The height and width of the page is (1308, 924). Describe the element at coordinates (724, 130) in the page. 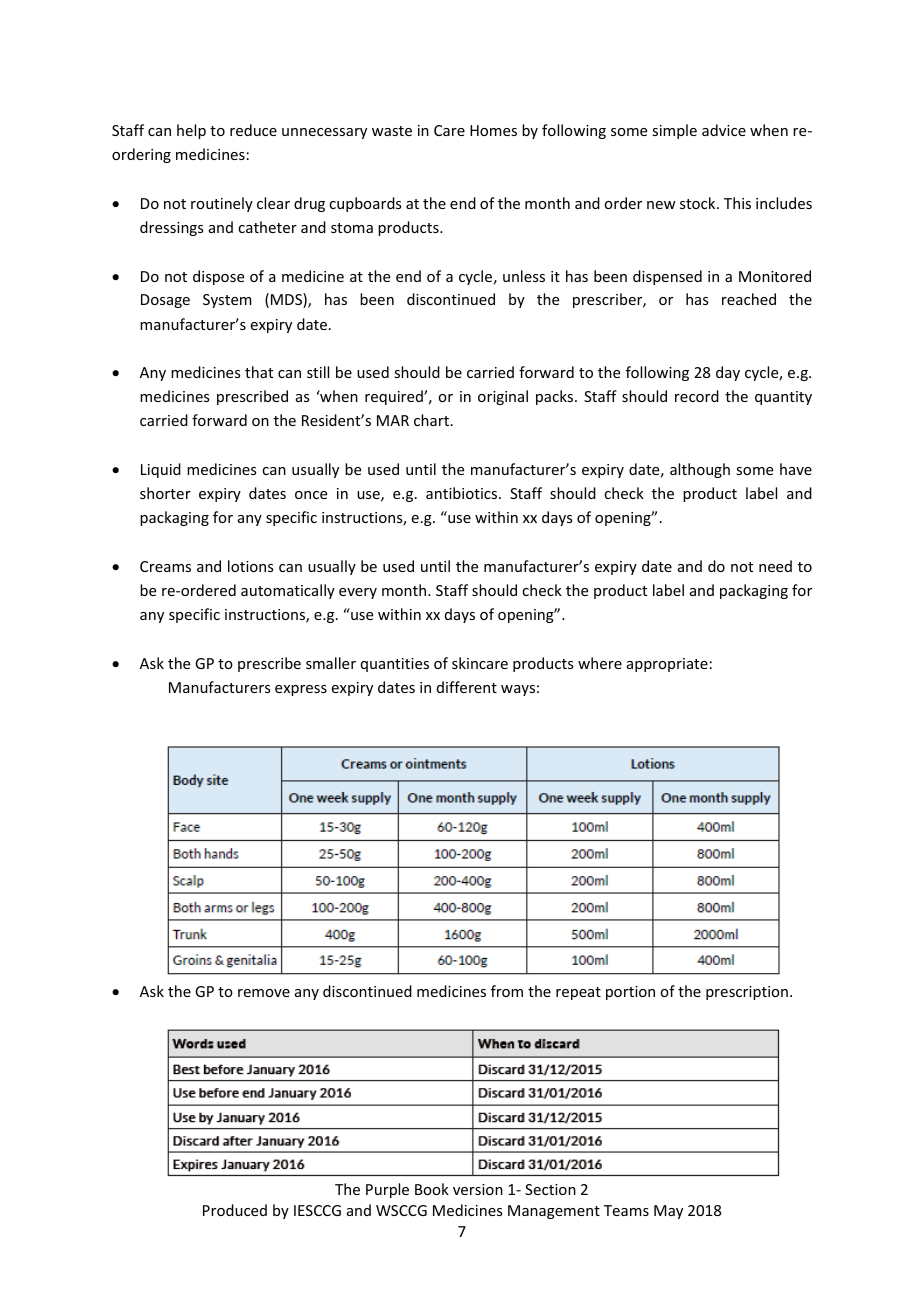

I see `advice` at that location.
